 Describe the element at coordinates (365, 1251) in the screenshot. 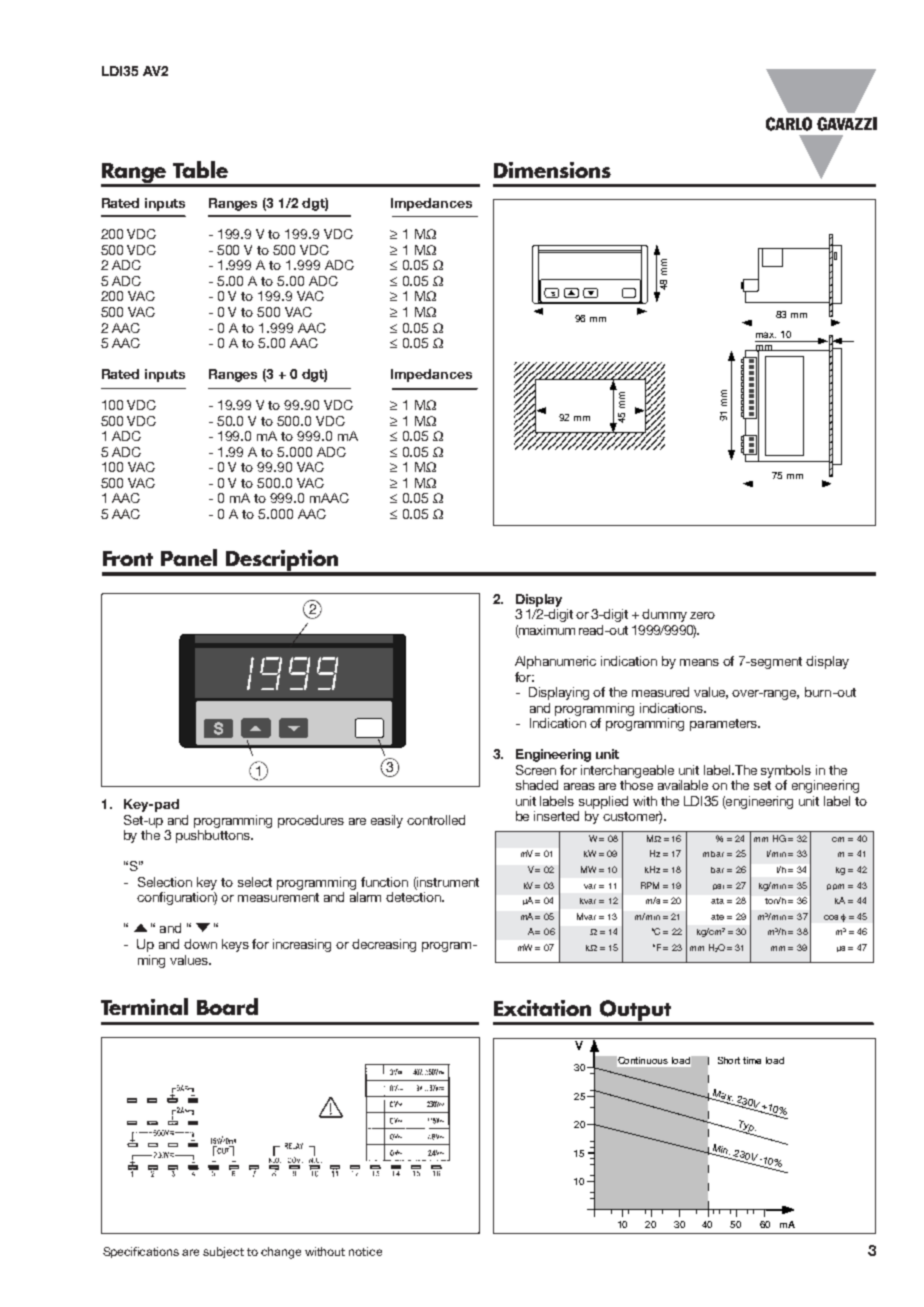

I see `notice` at that location.
